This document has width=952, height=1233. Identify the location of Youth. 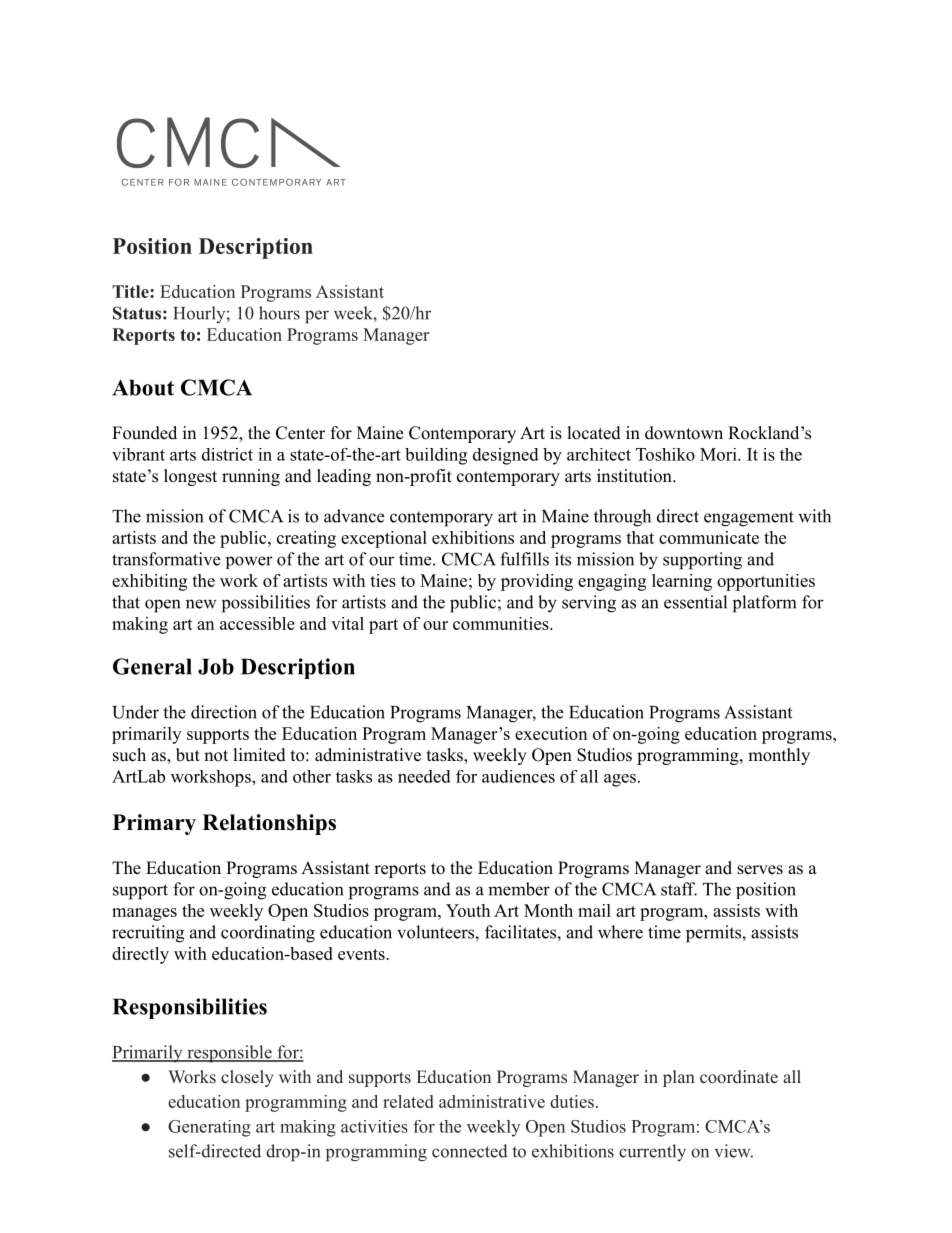
(468, 910).
